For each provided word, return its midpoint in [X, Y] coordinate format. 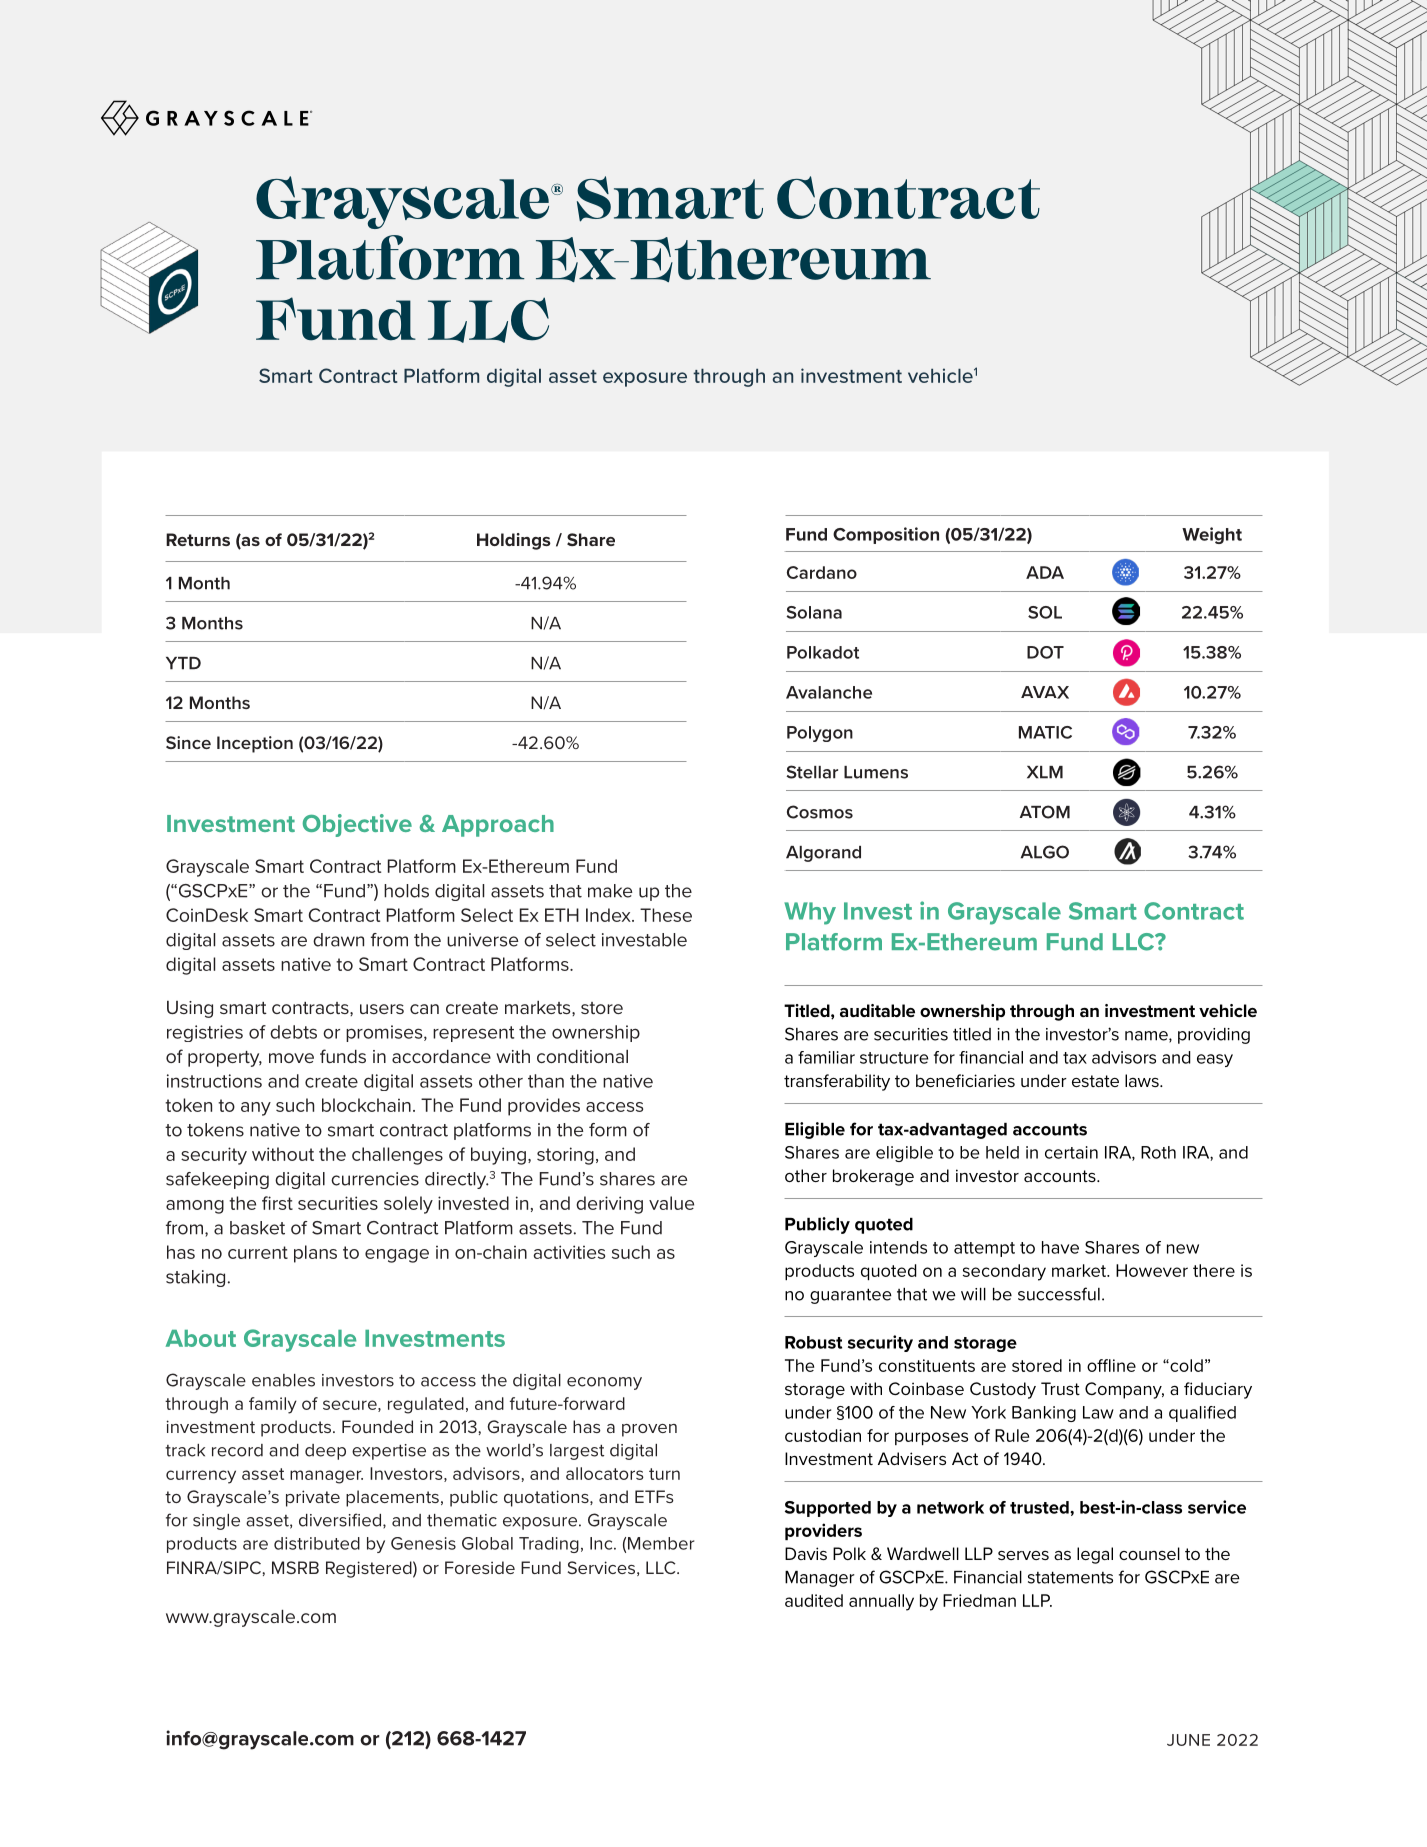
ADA [1045, 572]
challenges [397, 1156]
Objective [357, 825]
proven [649, 1430]
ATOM [1045, 812]
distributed [317, 1543]
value [671, 1203]
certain [1071, 1152]
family [273, 1405]
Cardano [822, 572]
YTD [183, 663]
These [666, 915]
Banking [1044, 1414]
